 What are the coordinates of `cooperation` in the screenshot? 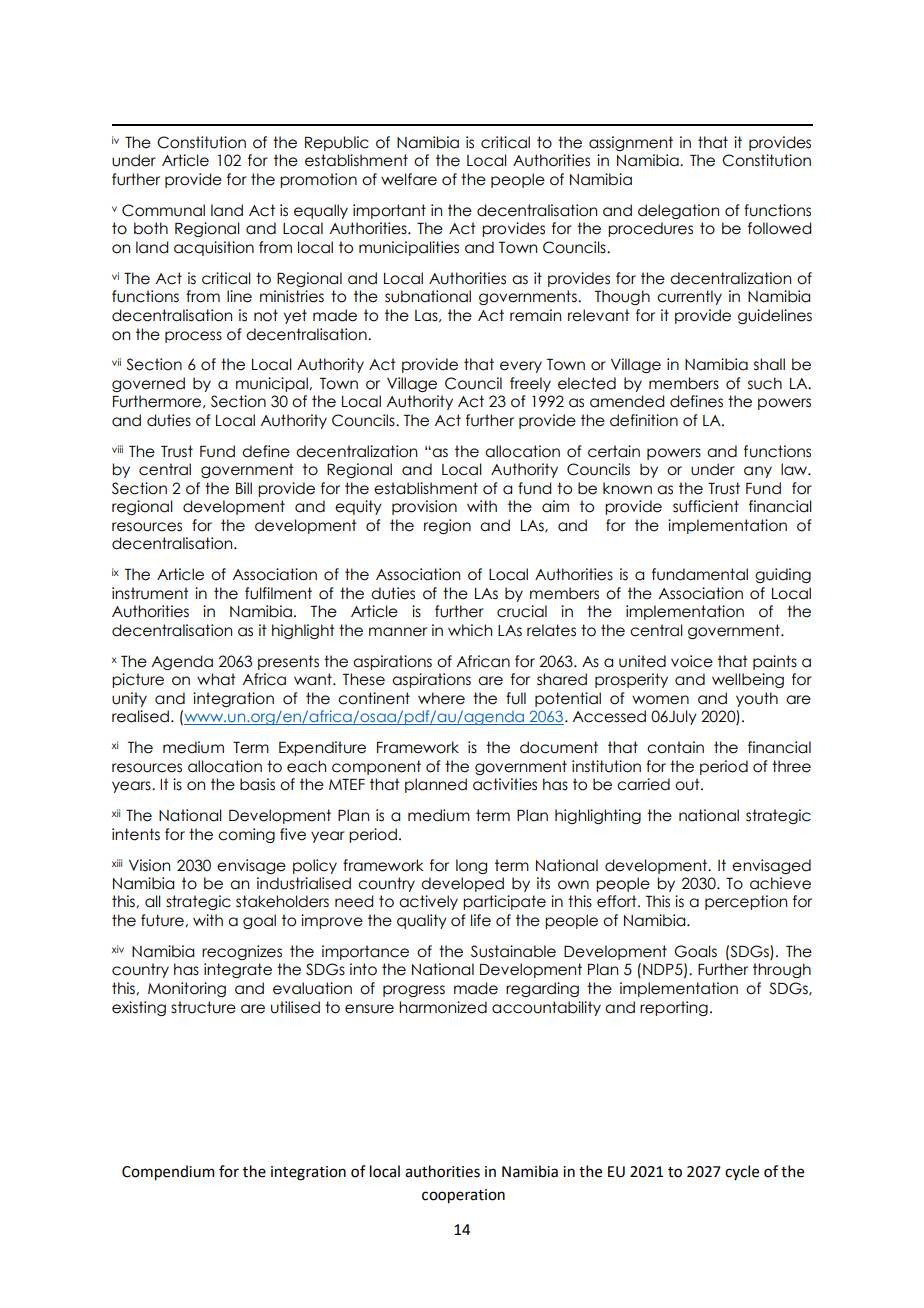 It's located at (463, 1196).
